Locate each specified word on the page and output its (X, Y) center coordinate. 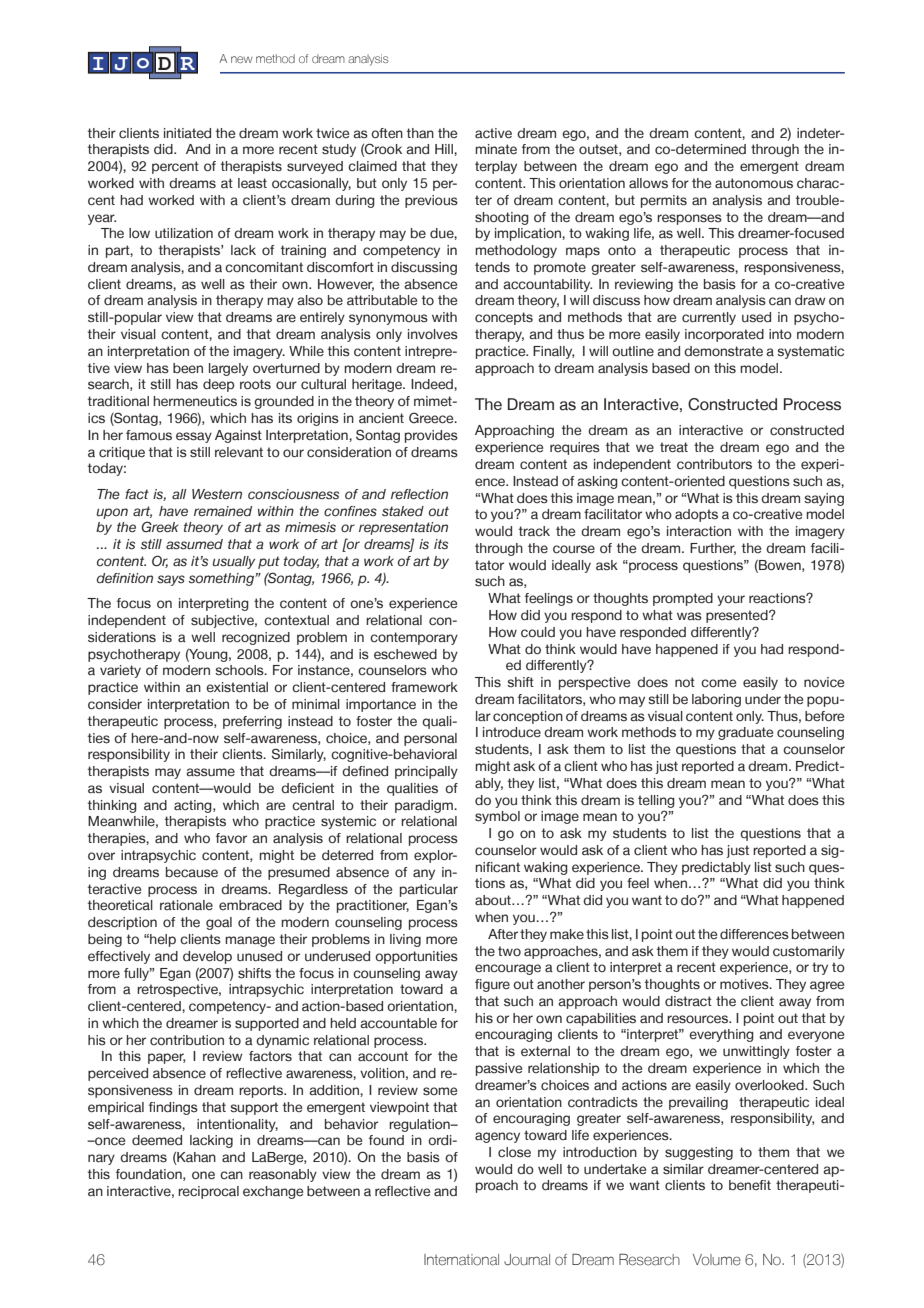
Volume (717, 1260)
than (420, 133)
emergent (769, 167)
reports (262, 1091)
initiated (187, 133)
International (461, 1260)
